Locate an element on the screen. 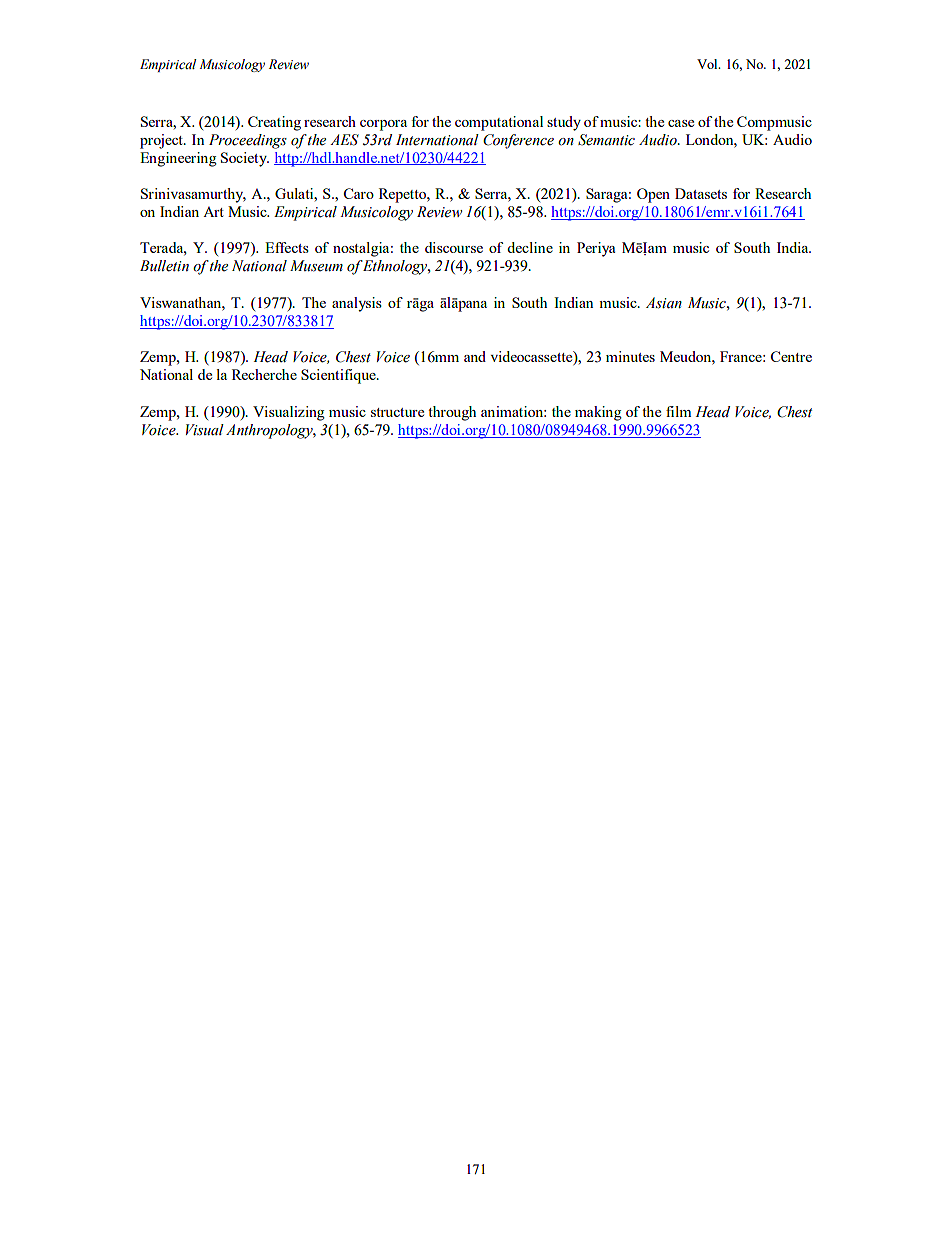 Image resolution: width=952 pixels, height=1233 pixels. Effects is located at coordinates (287, 247).
